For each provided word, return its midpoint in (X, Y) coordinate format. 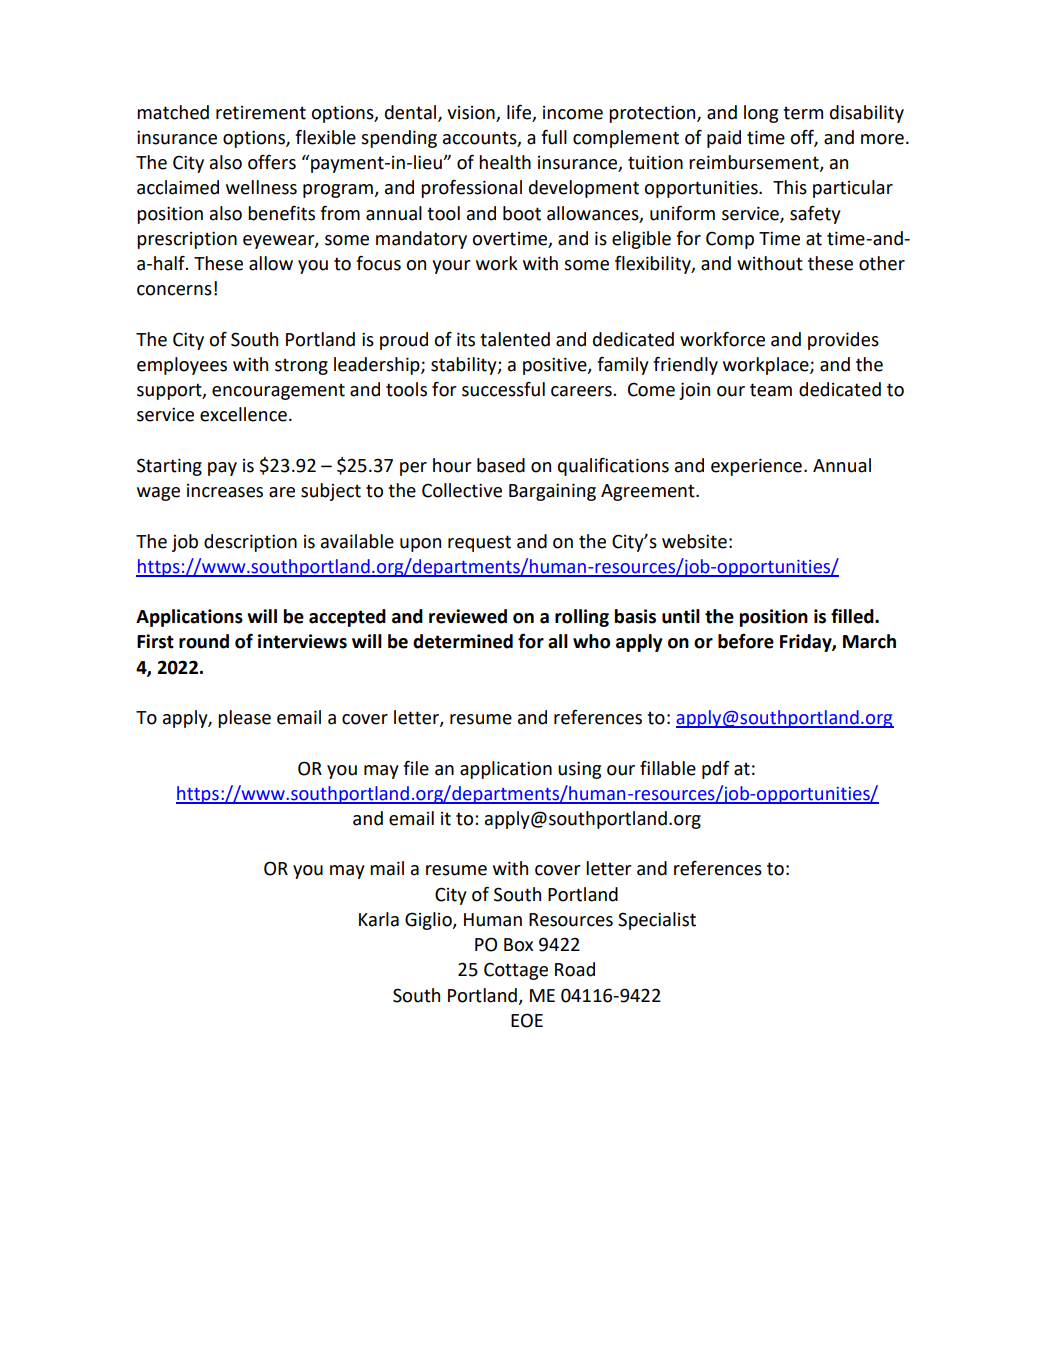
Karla (379, 919)
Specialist (657, 921)
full (554, 137)
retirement (261, 113)
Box (518, 945)
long (761, 114)
